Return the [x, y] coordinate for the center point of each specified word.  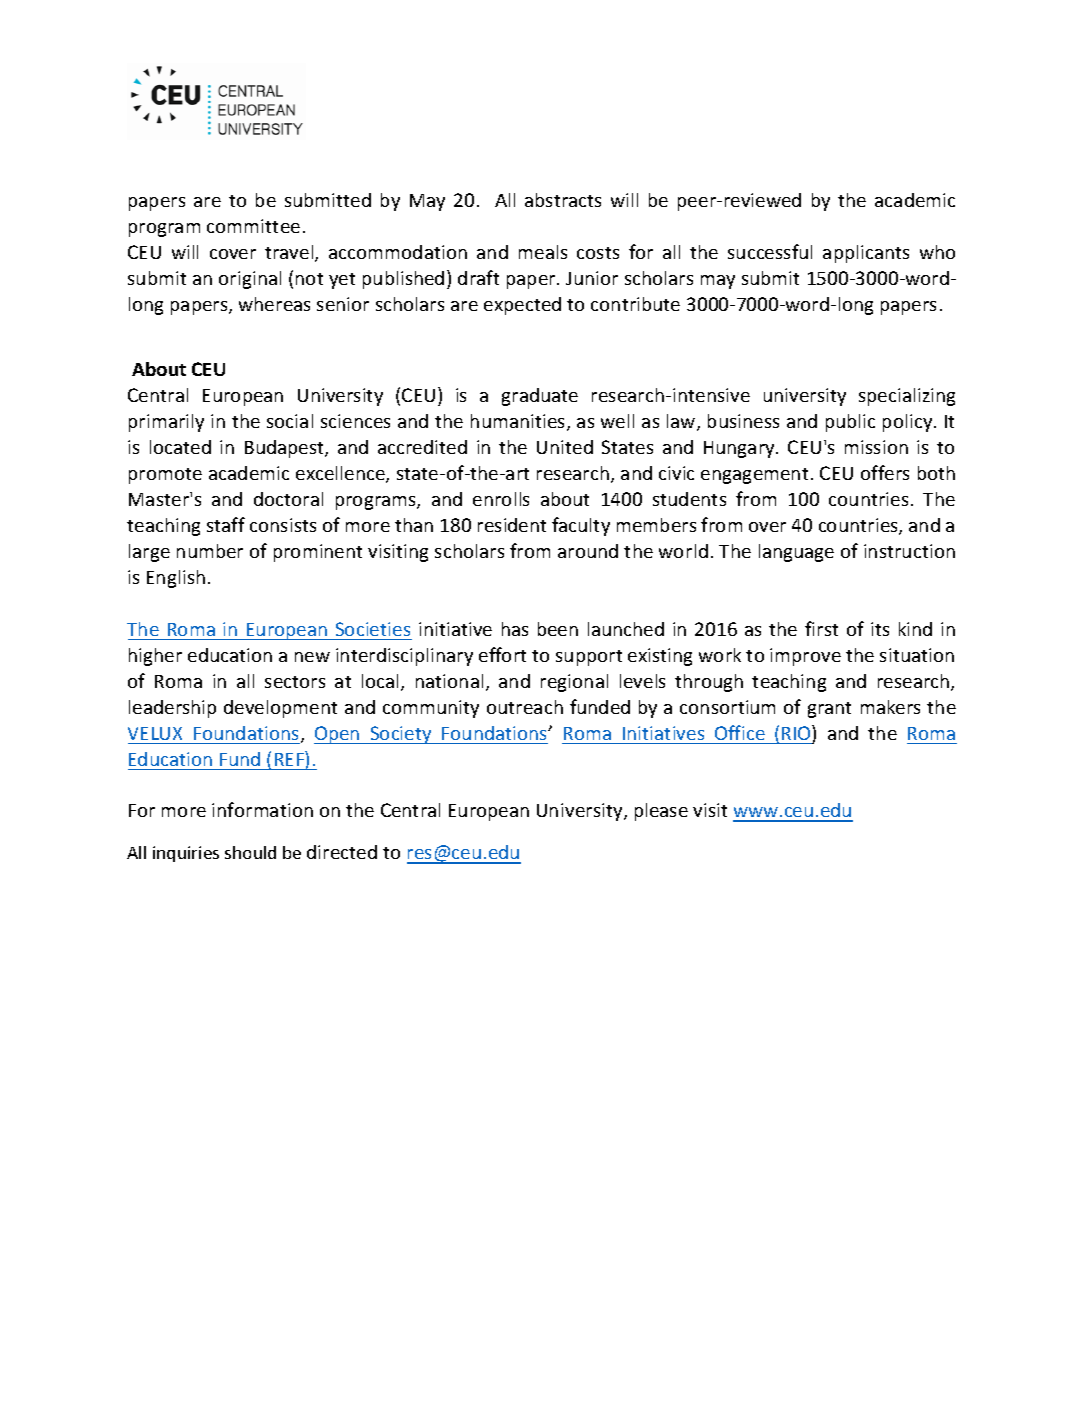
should [250, 852]
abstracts [563, 200]
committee [253, 226]
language [796, 553]
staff [226, 524]
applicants [866, 254]
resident [512, 525]
